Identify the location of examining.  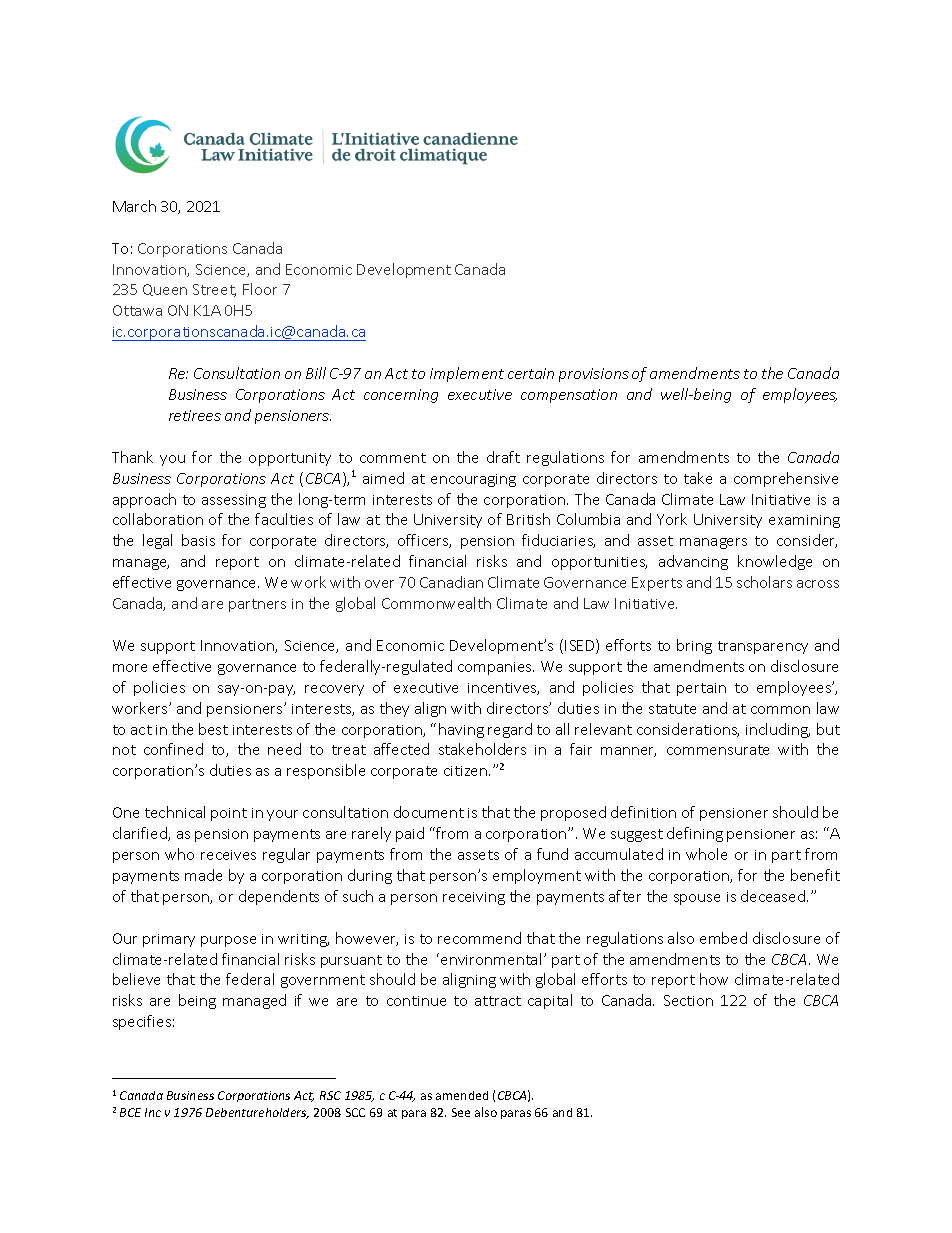
(804, 521).
